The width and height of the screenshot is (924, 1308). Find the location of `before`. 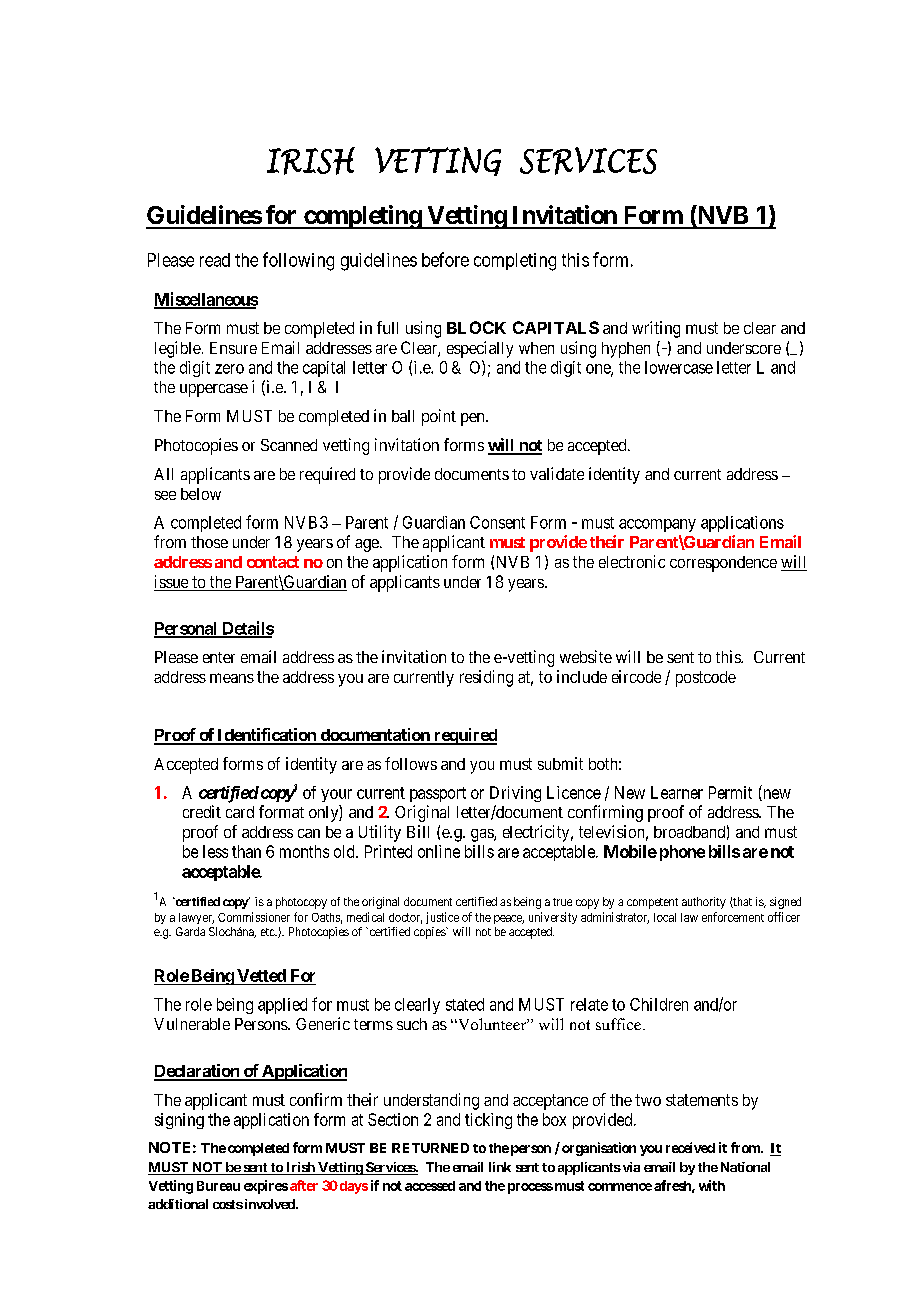

before is located at coordinates (445, 259).
